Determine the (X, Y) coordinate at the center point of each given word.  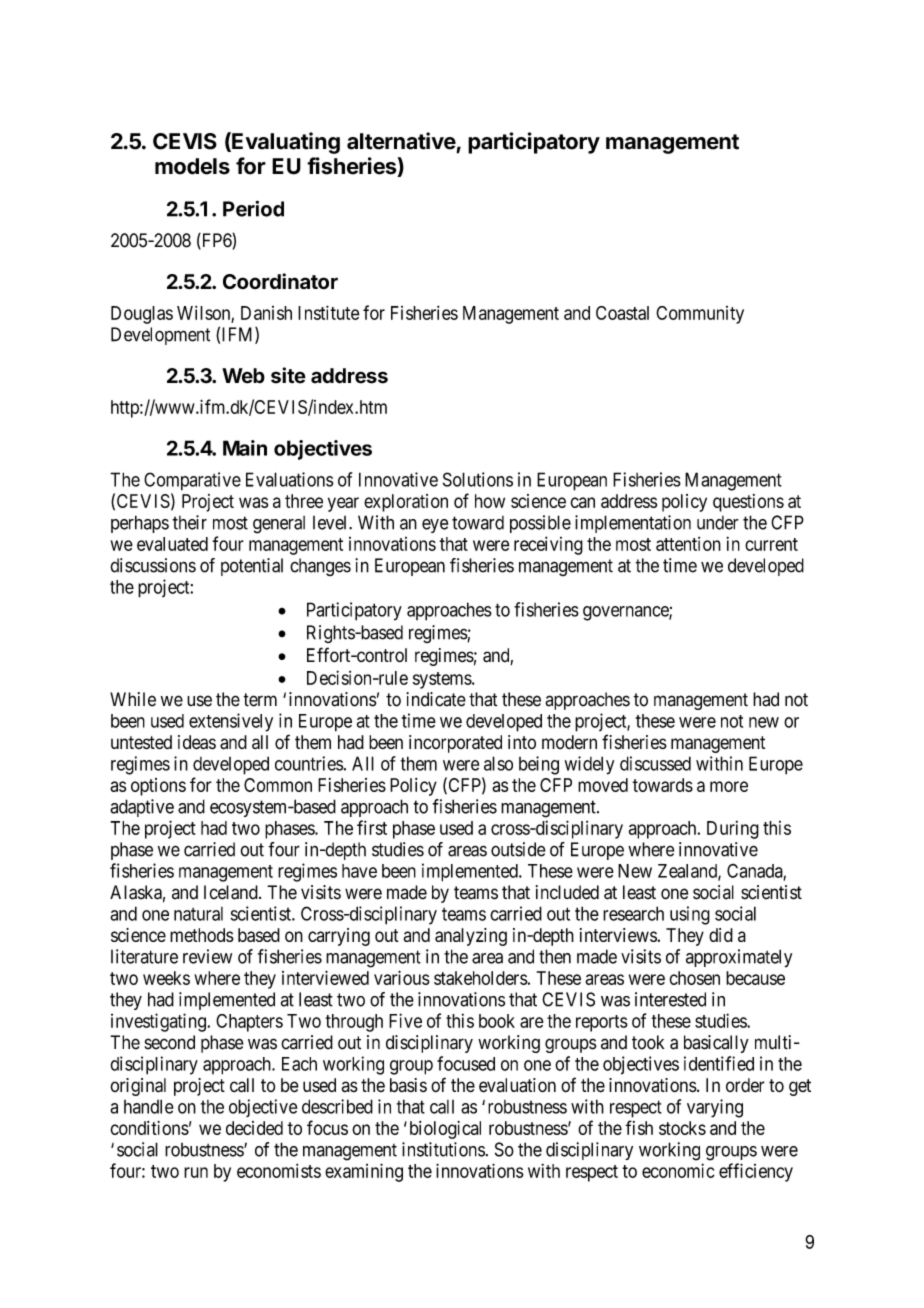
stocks (682, 1128)
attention (688, 544)
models (192, 166)
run (196, 1172)
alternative (401, 141)
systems (443, 680)
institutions (443, 1149)
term (260, 700)
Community (700, 315)
